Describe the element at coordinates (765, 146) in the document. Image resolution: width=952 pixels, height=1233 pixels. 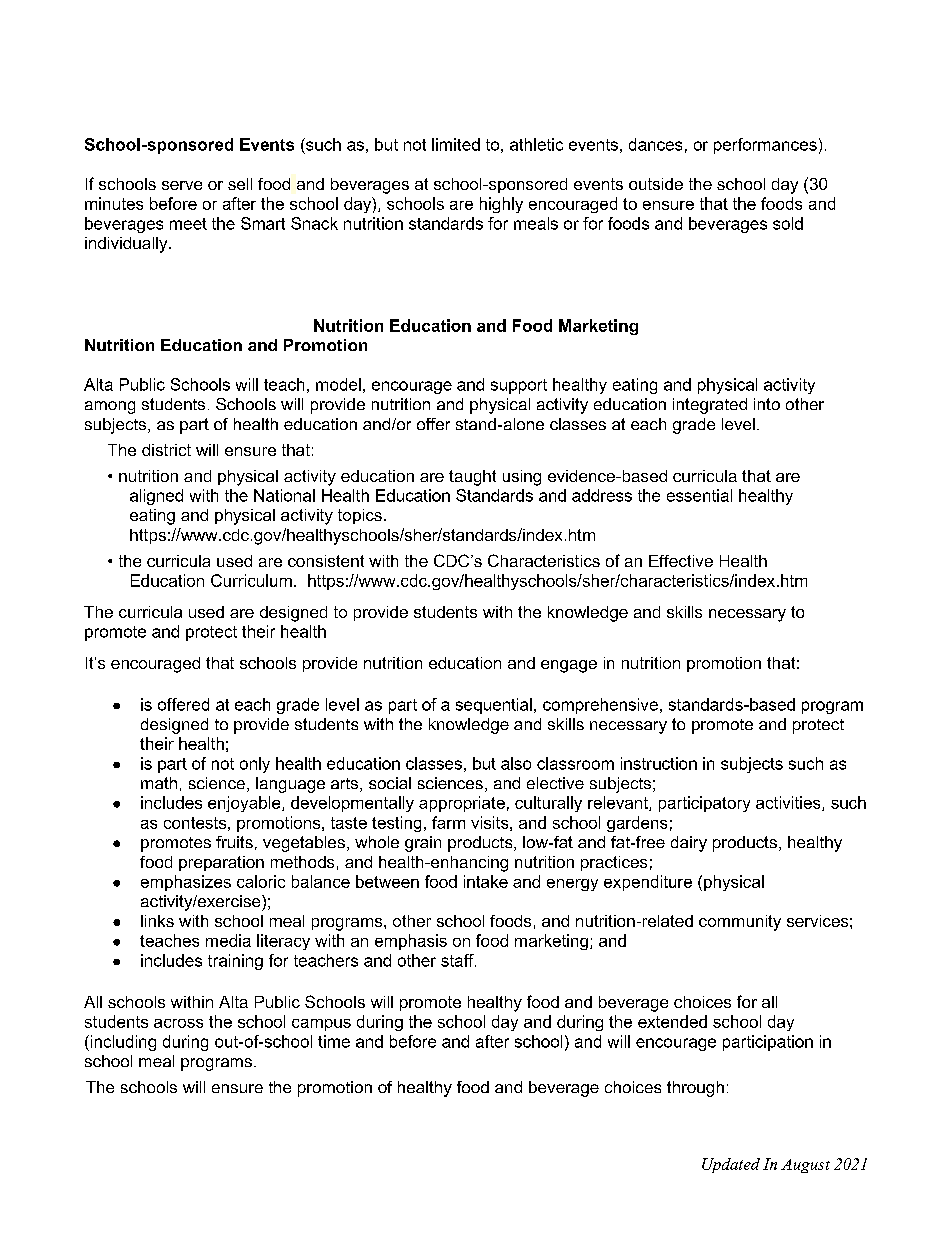
I see `performances` at that location.
